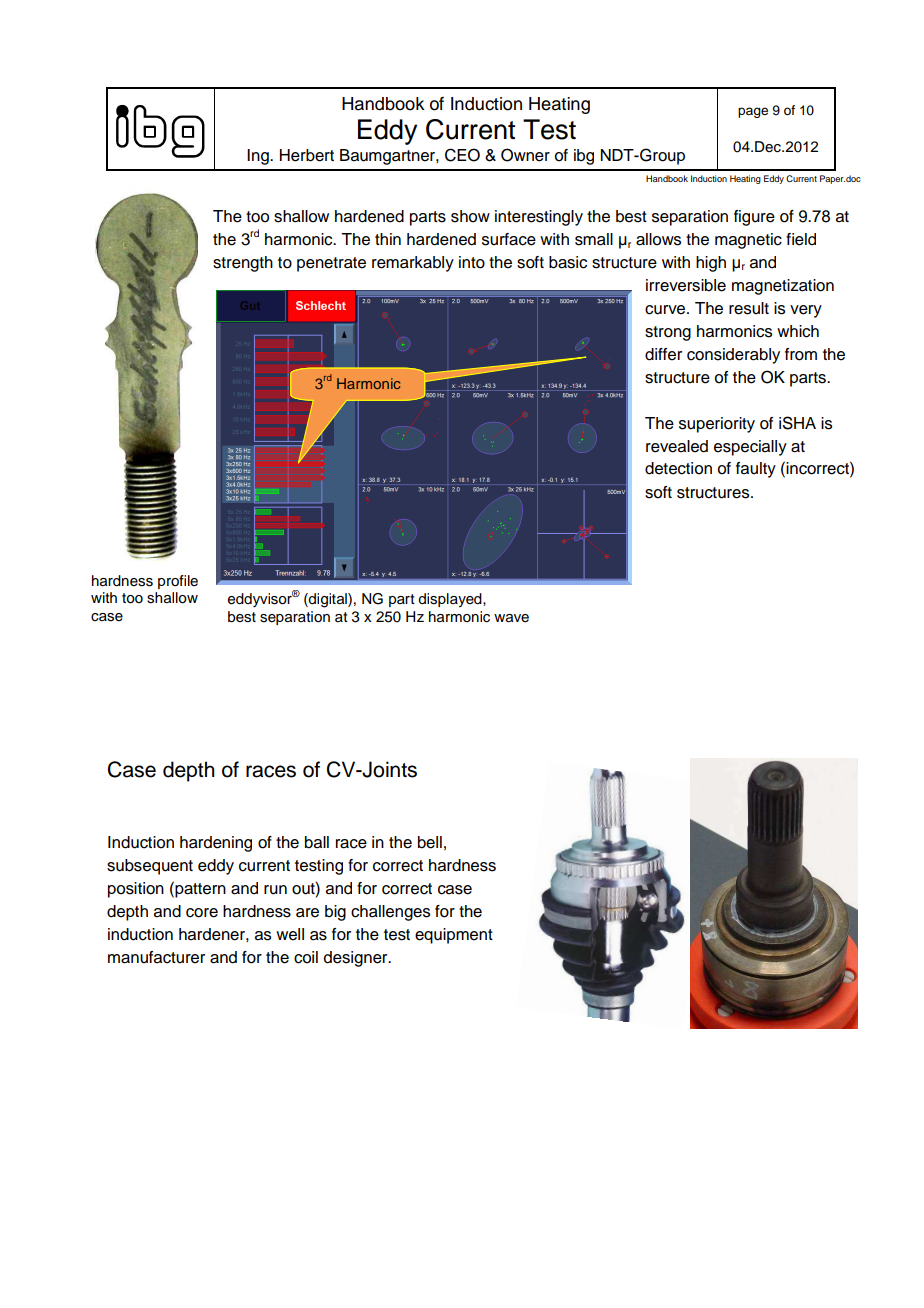 The height and width of the screenshot is (1308, 924). I want to click on faulty, so click(756, 470).
